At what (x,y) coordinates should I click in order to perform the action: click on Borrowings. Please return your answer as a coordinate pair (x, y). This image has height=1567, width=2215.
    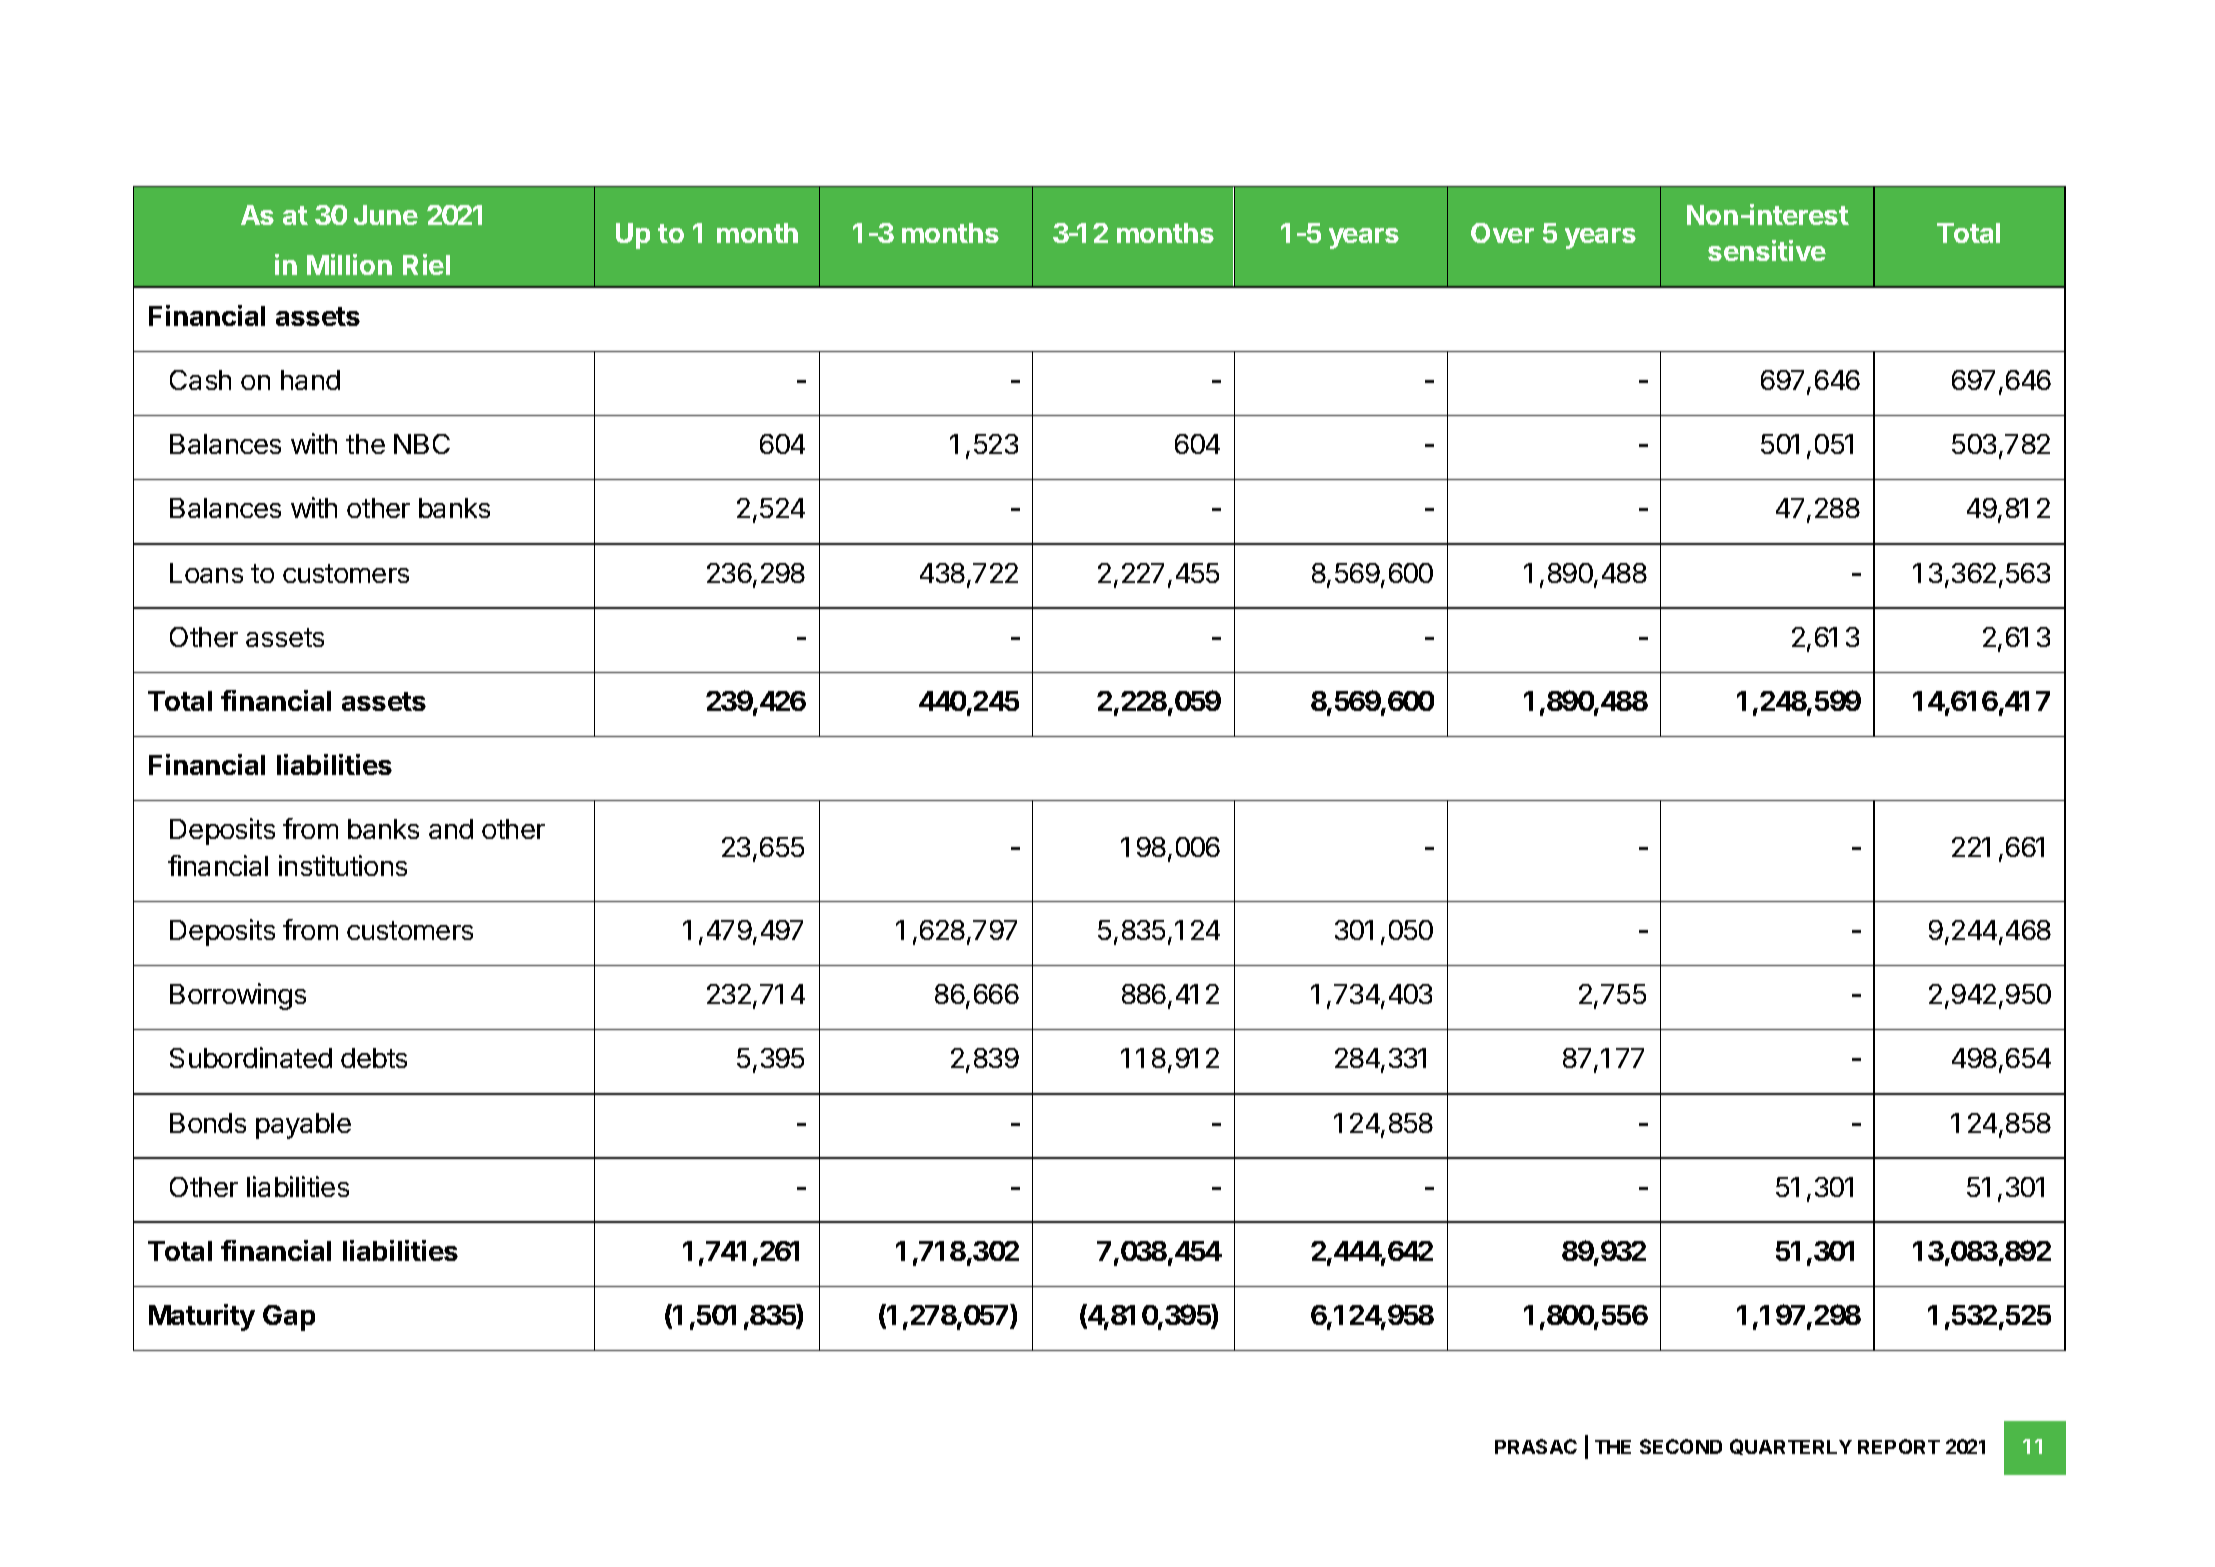
    Looking at the image, I should click on (238, 996).
